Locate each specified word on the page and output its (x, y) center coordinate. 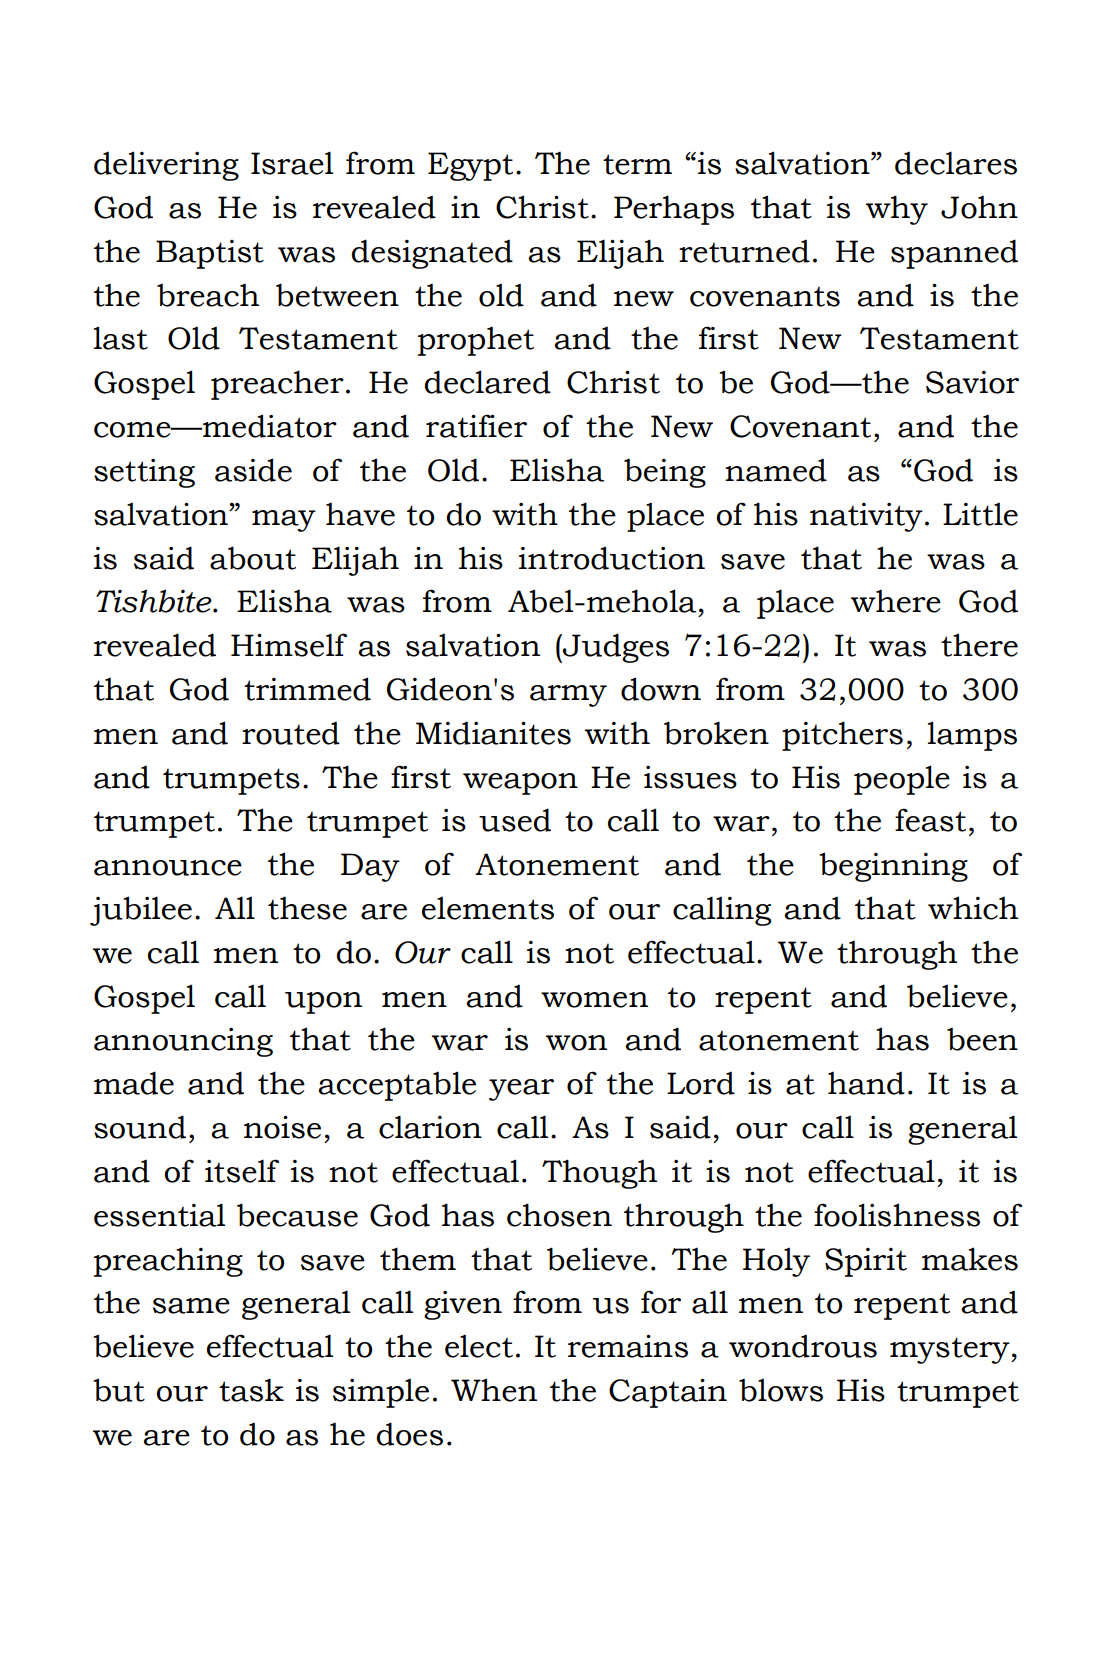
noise (282, 1127)
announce (168, 868)
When (494, 1390)
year (521, 1090)
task (251, 1390)
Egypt (470, 166)
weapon (520, 784)
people (902, 780)
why (897, 210)
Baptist (210, 254)
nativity (866, 517)
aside (253, 470)
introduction (612, 558)
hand (866, 1083)
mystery (951, 1350)
